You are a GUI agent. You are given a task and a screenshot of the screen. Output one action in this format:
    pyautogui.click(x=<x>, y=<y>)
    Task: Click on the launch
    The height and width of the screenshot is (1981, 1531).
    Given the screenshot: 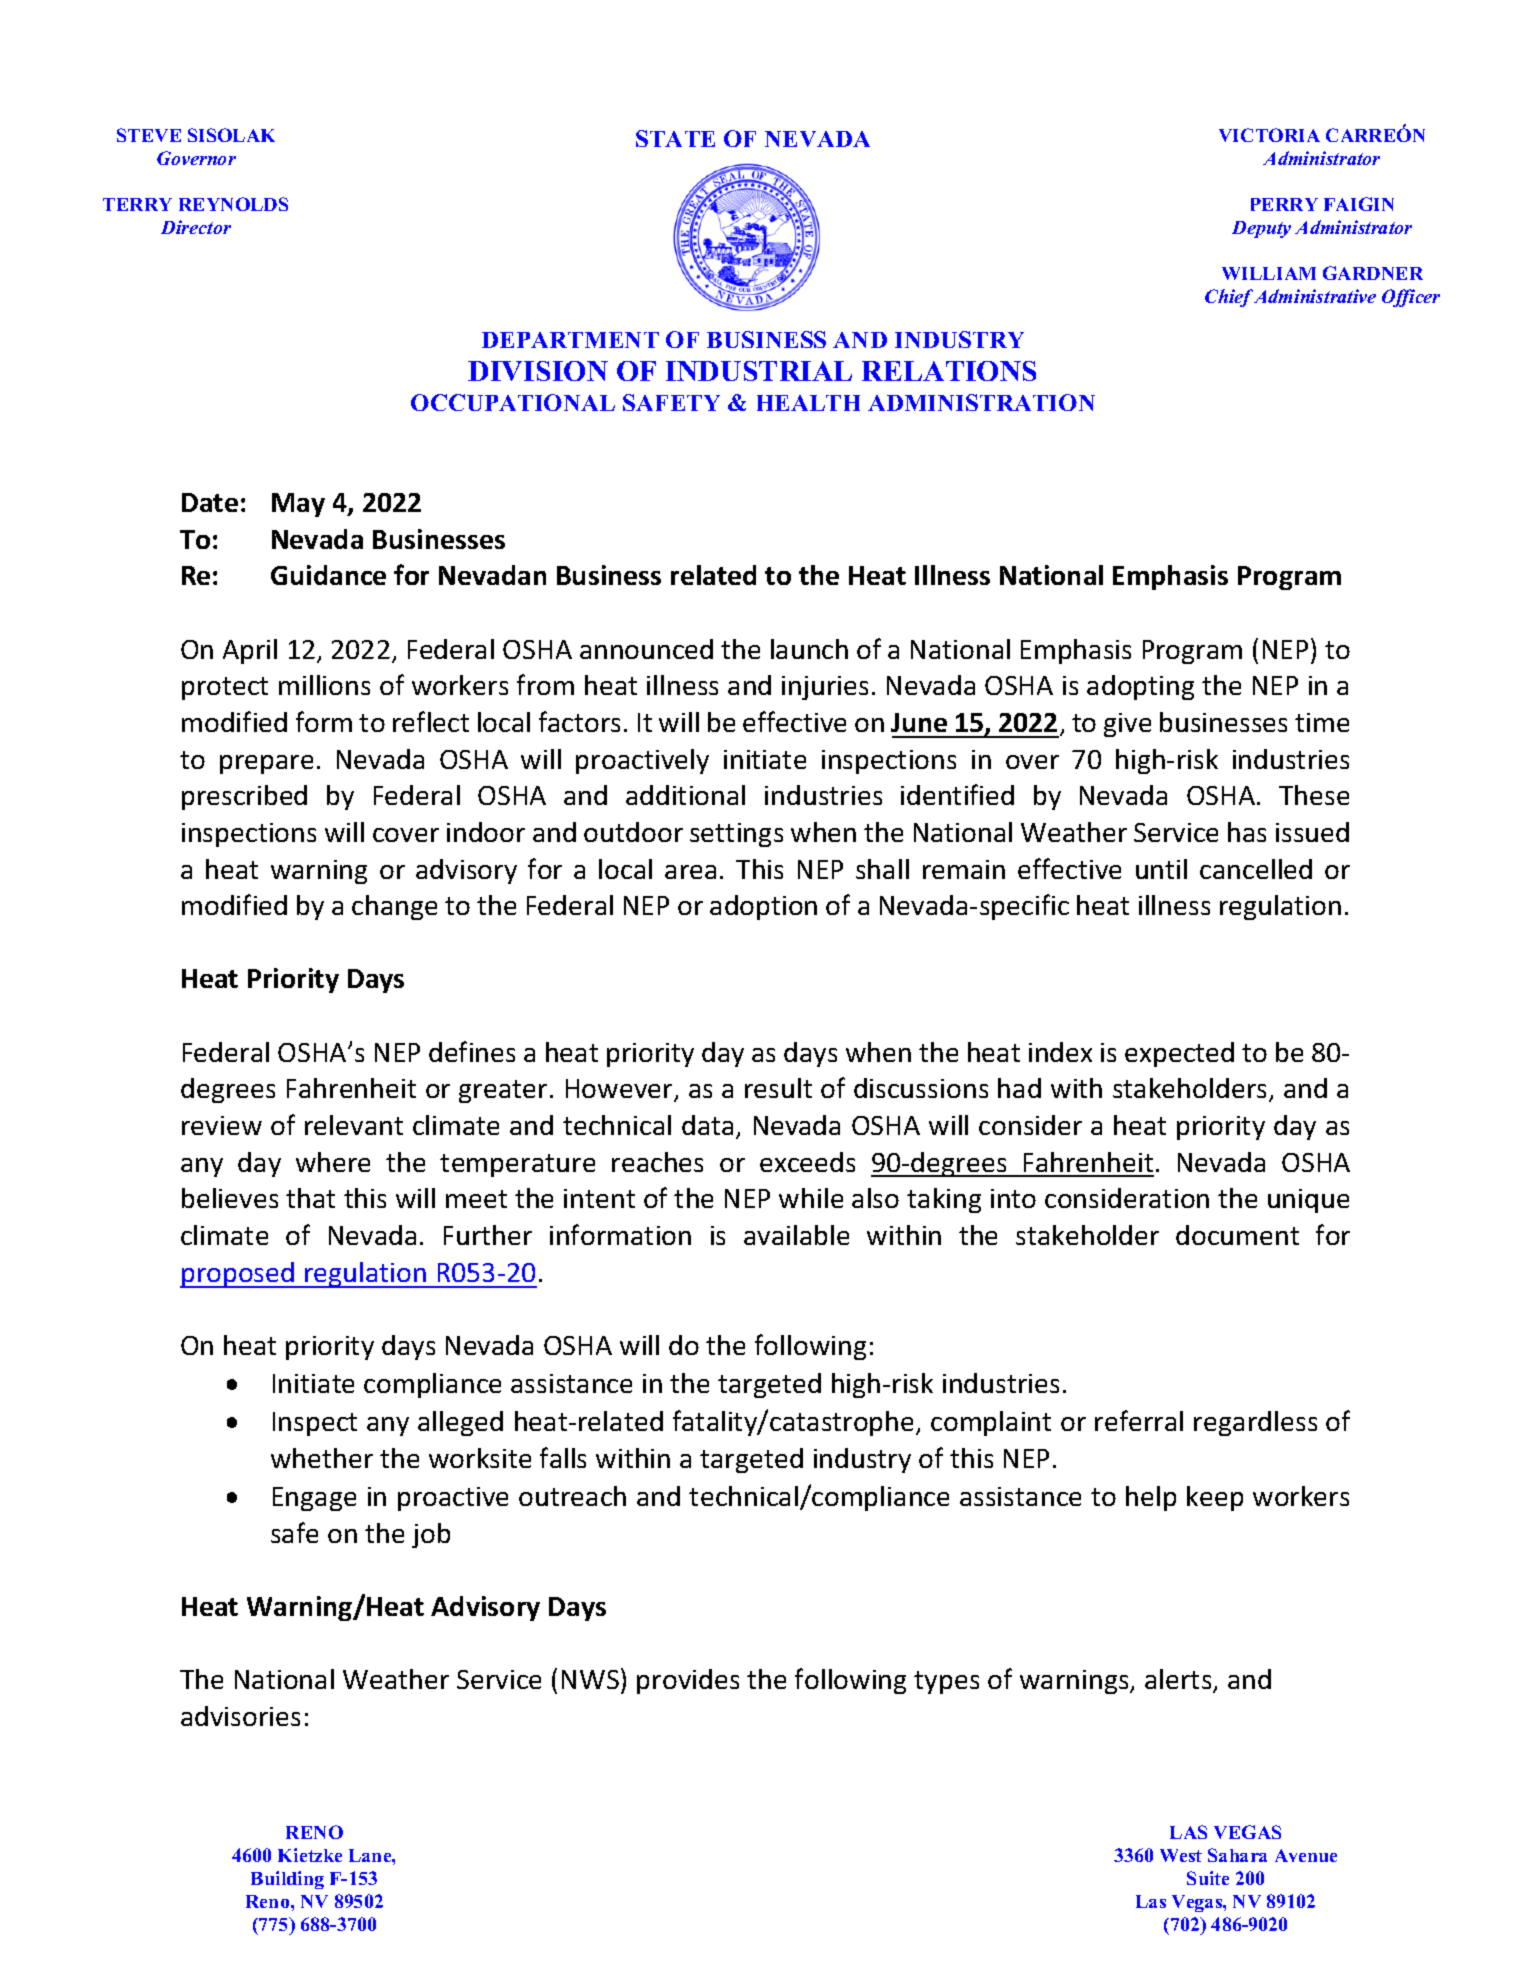 What is the action you would take?
    pyautogui.click(x=809, y=649)
